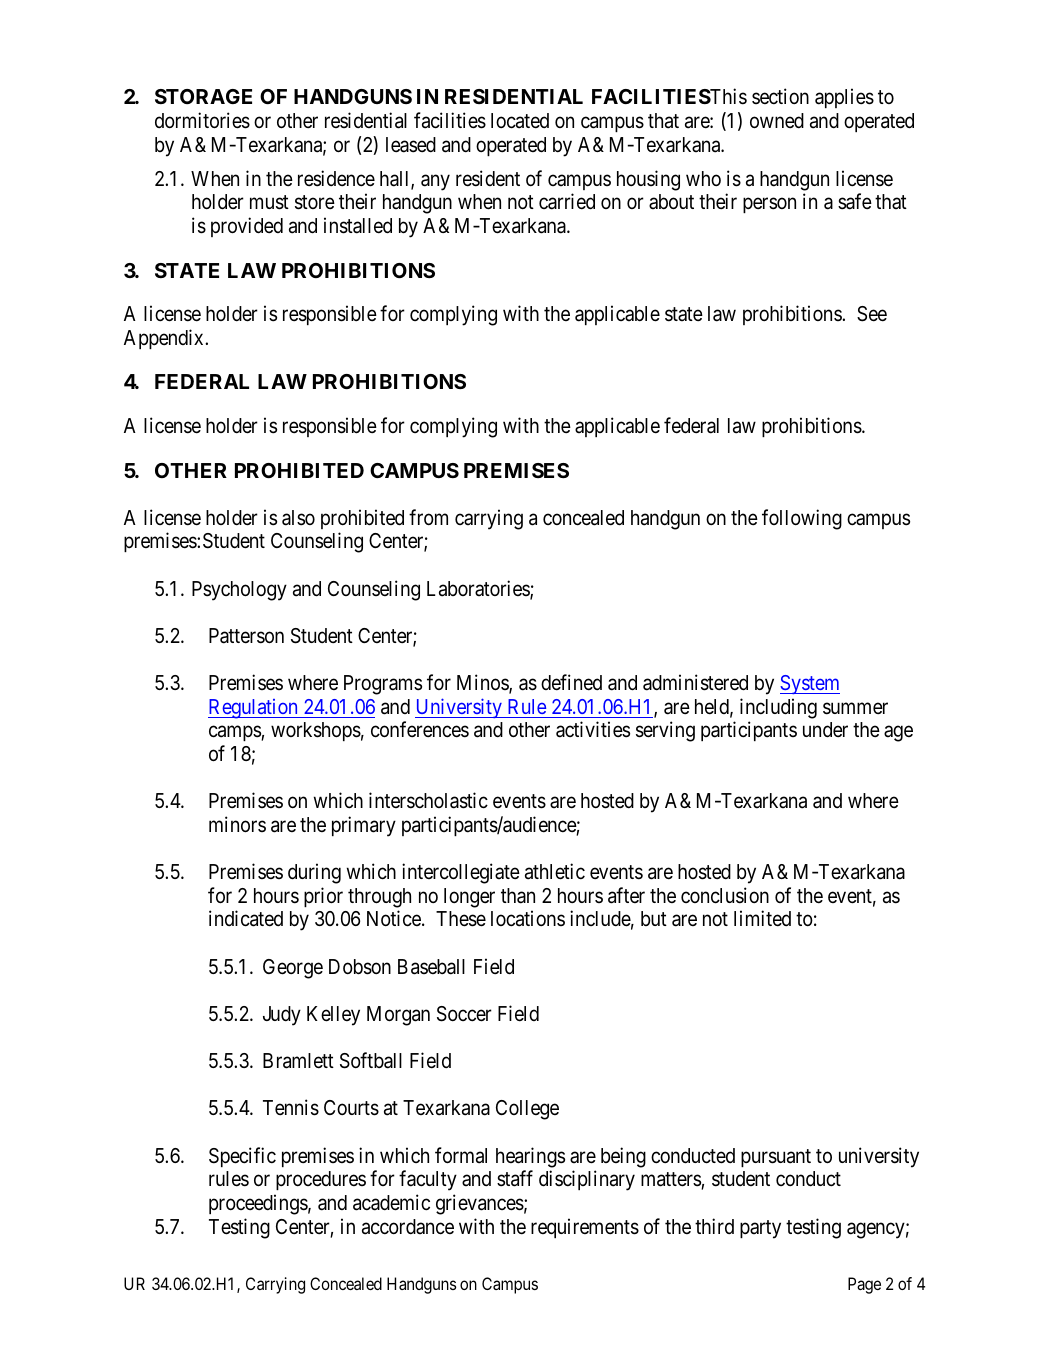 This page has height=1356, width=1048. Describe the element at coordinates (428, 517) in the page. I see `from` at that location.
